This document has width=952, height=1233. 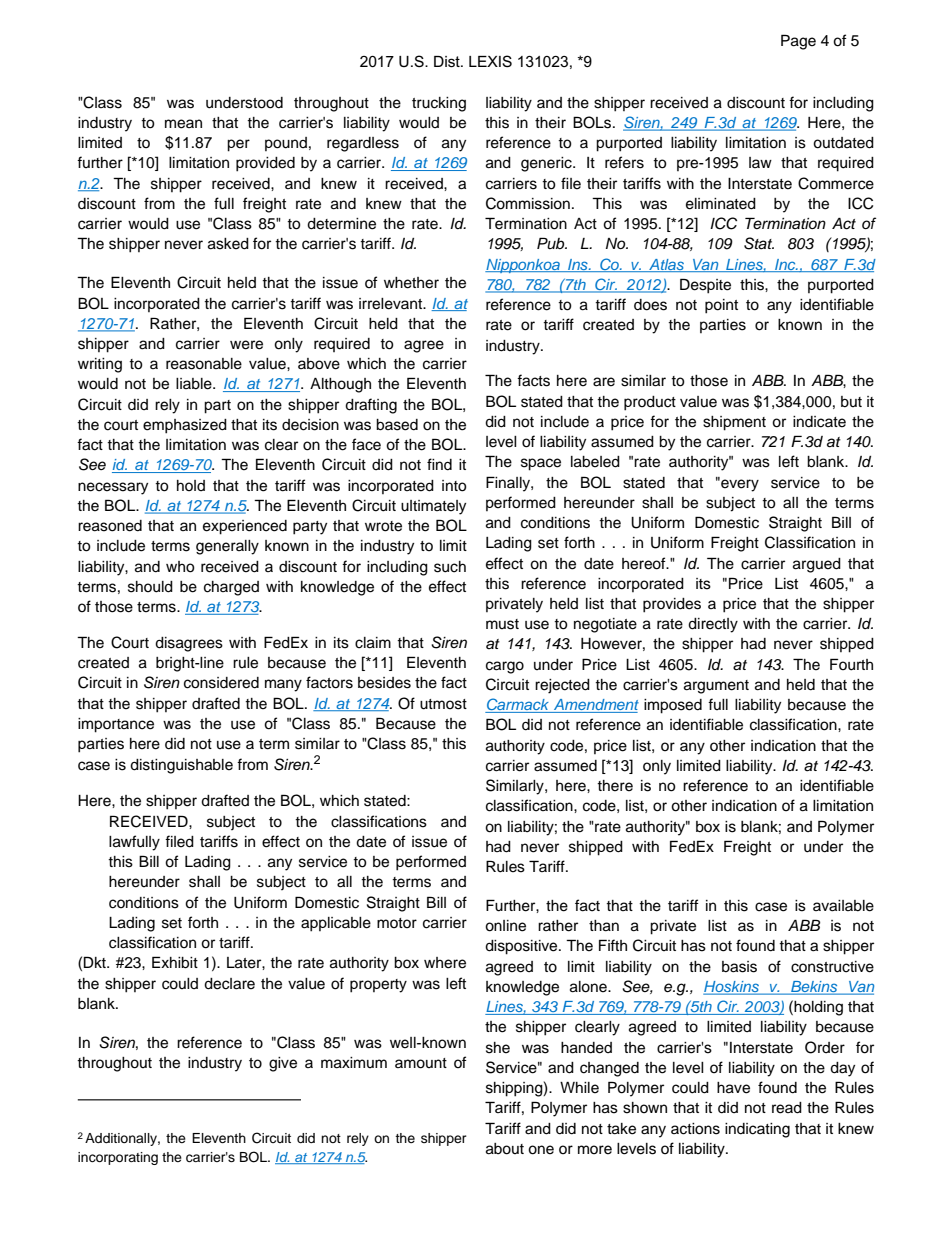 What do you see at coordinates (118, 1158) in the document?
I see `incorporating` at bounding box center [118, 1158].
